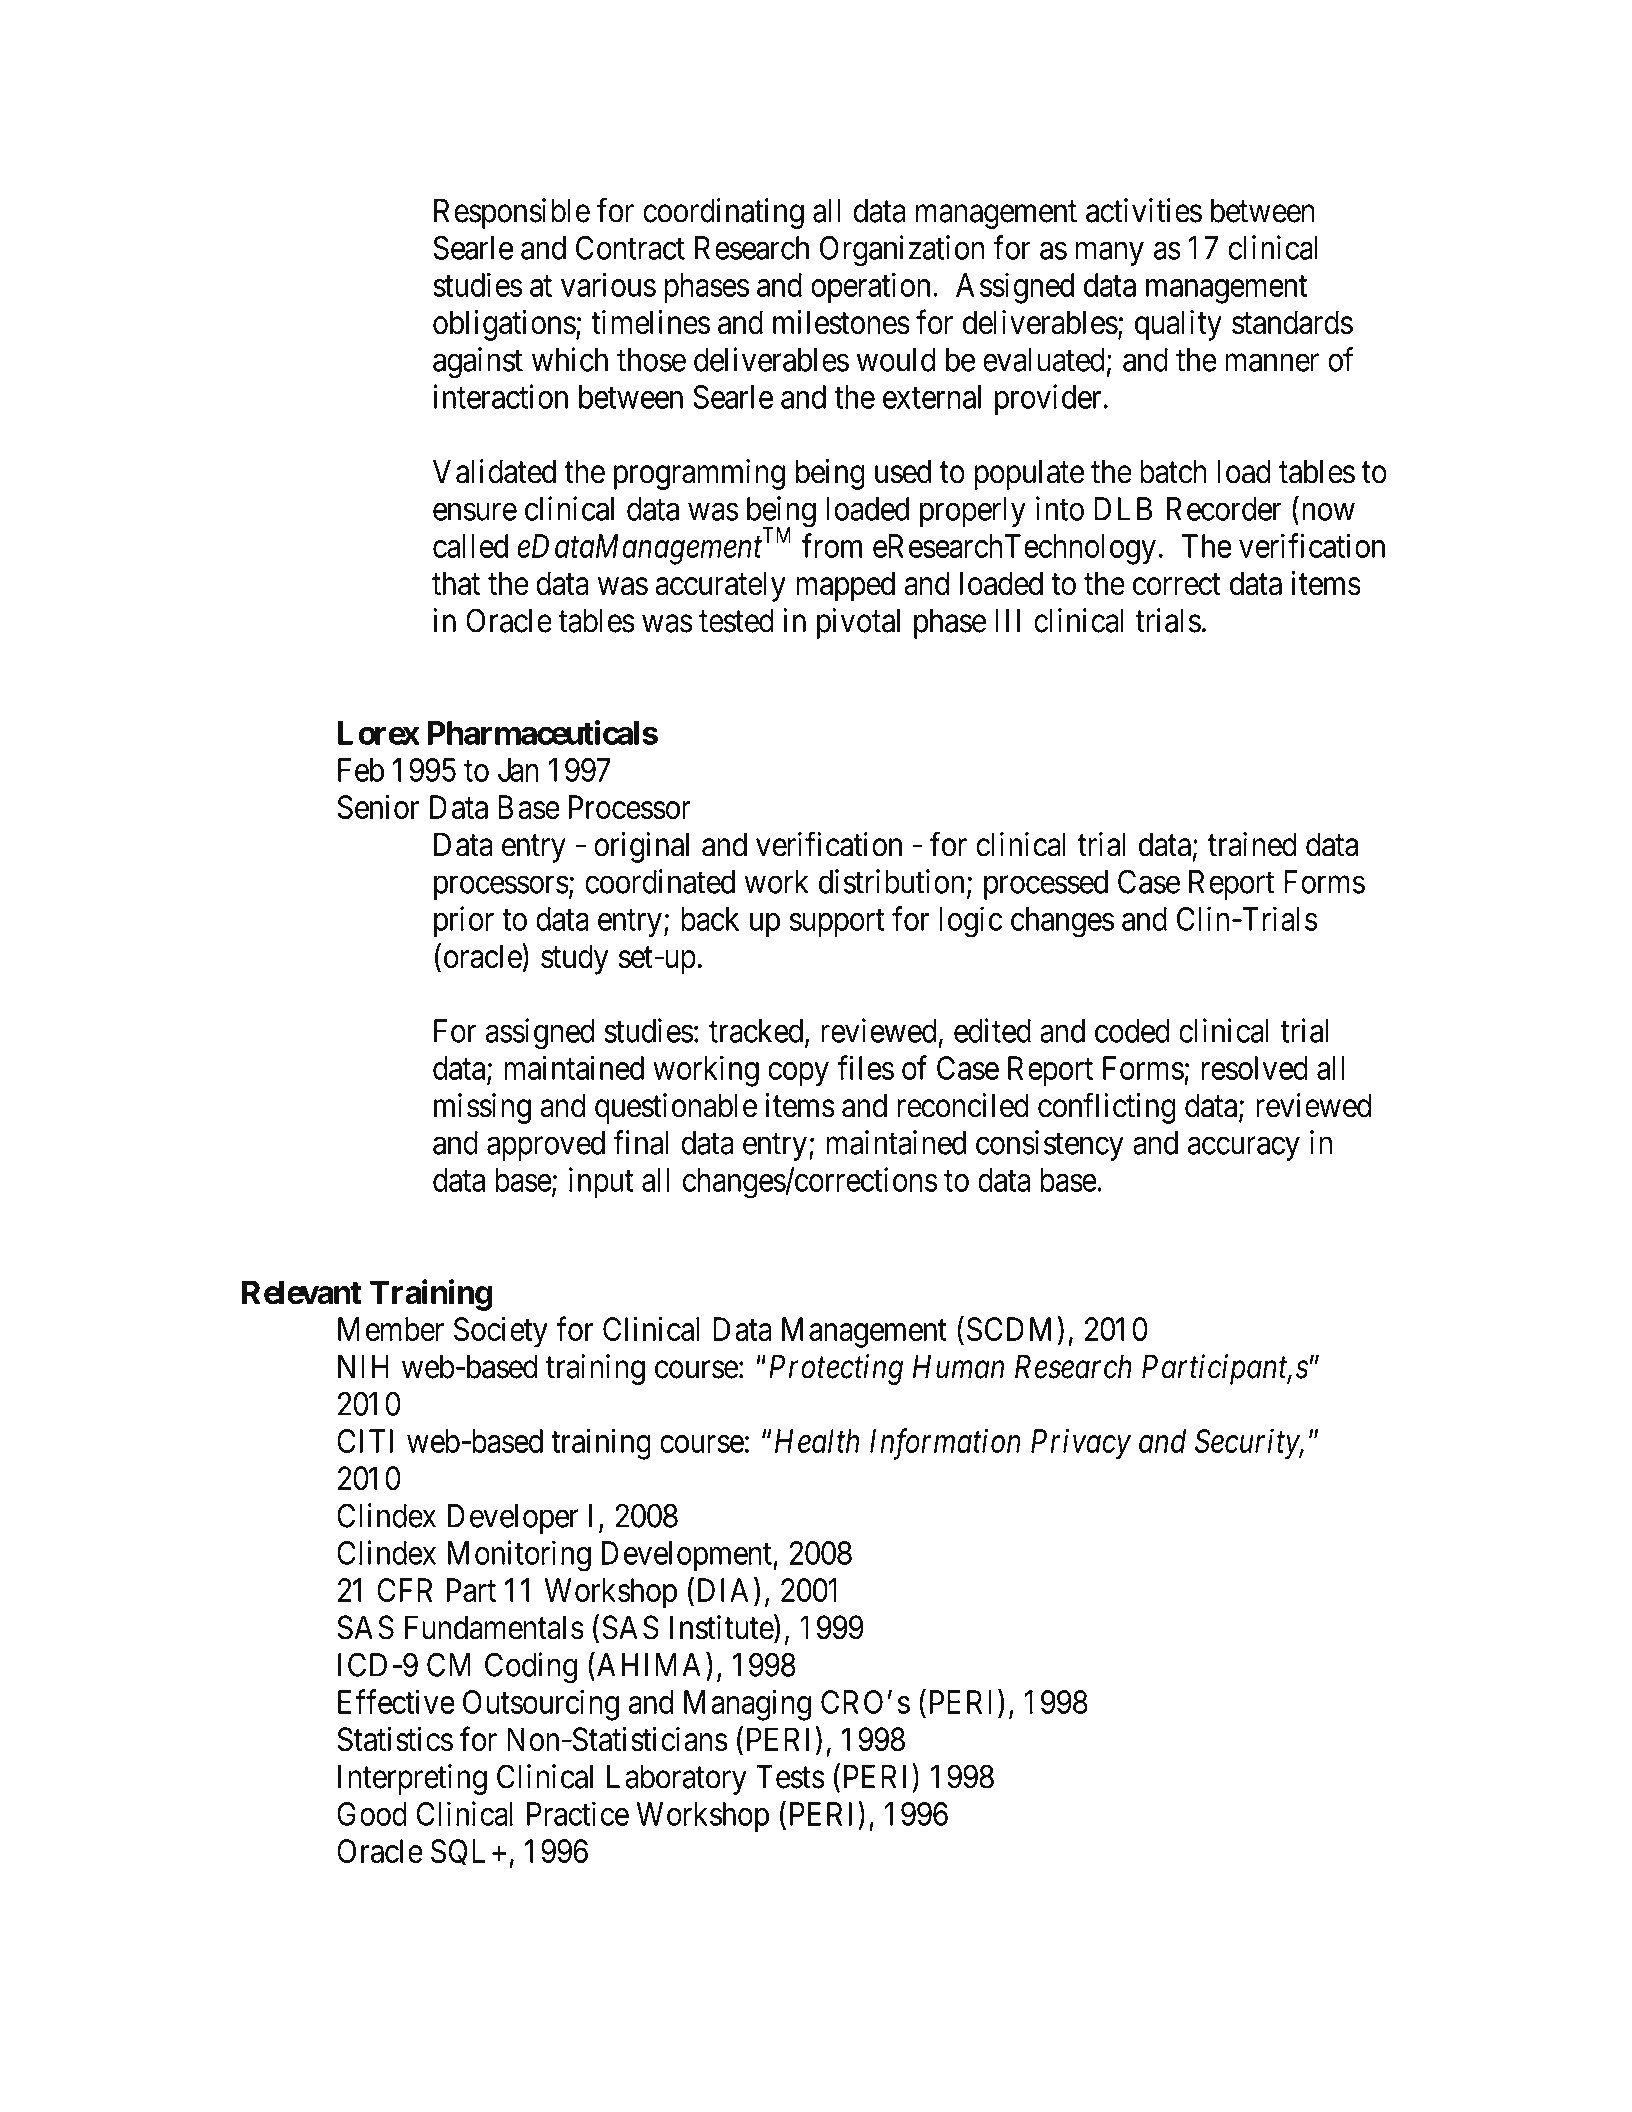  I want to click on Privacy, so click(1081, 1444).
